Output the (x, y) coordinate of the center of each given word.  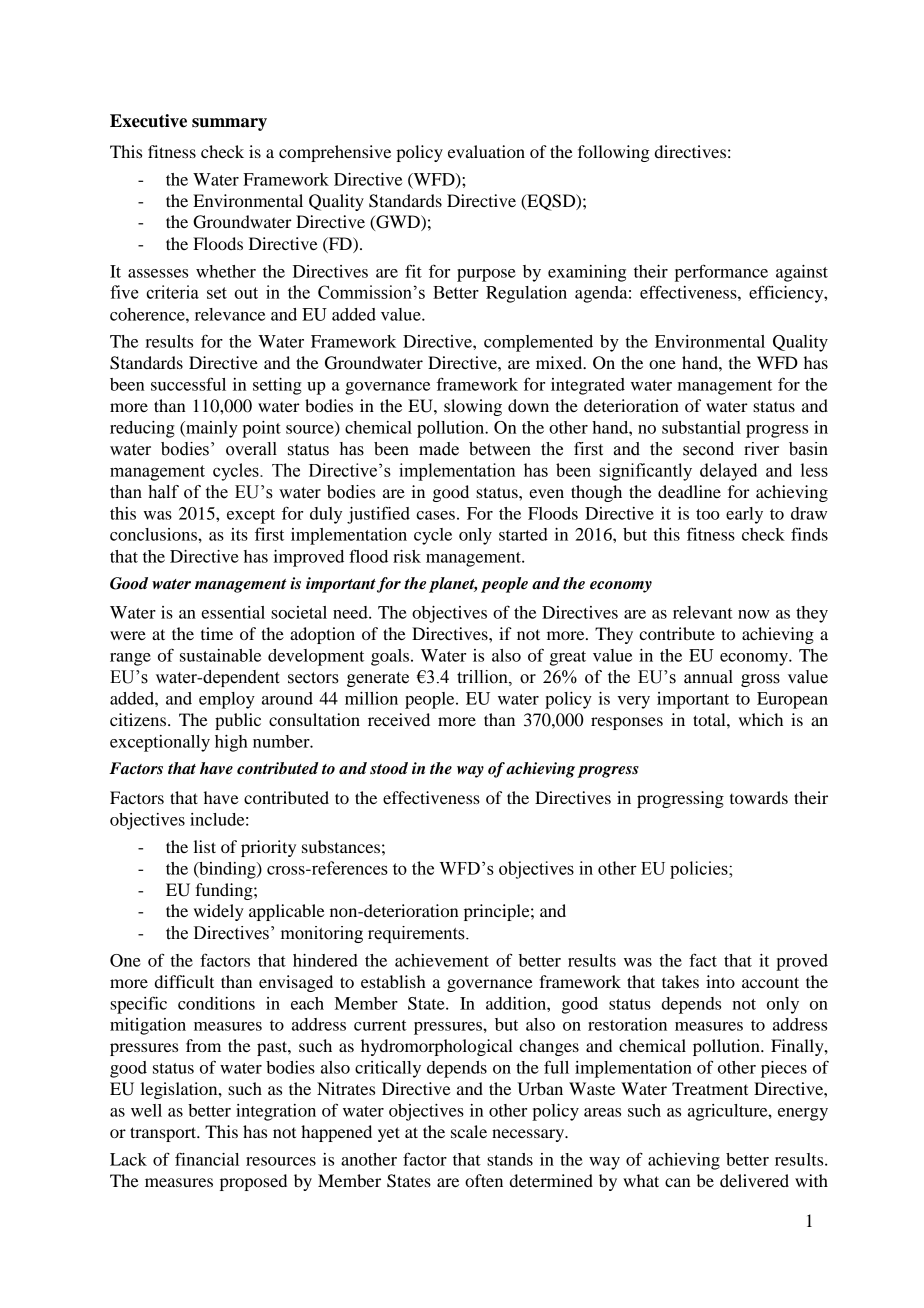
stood (389, 768)
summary (229, 124)
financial (207, 1159)
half (163, 492)
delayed (728, 472)
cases (435, 515)
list (205, 846)
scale (469, 1131)
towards (759, 797)
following (614, 153)
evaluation (486, 151)
